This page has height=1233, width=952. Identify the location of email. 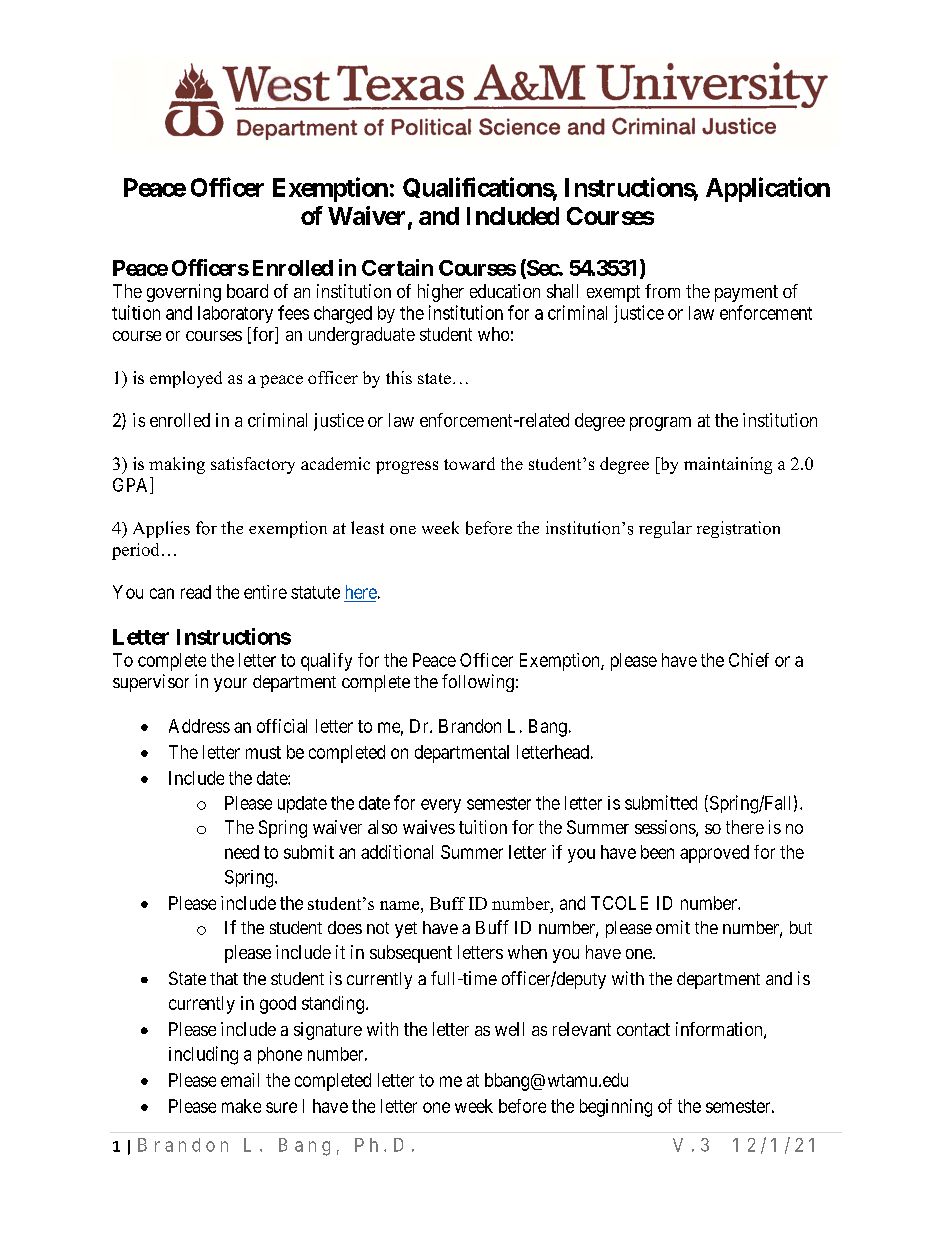
(240, 1080).
